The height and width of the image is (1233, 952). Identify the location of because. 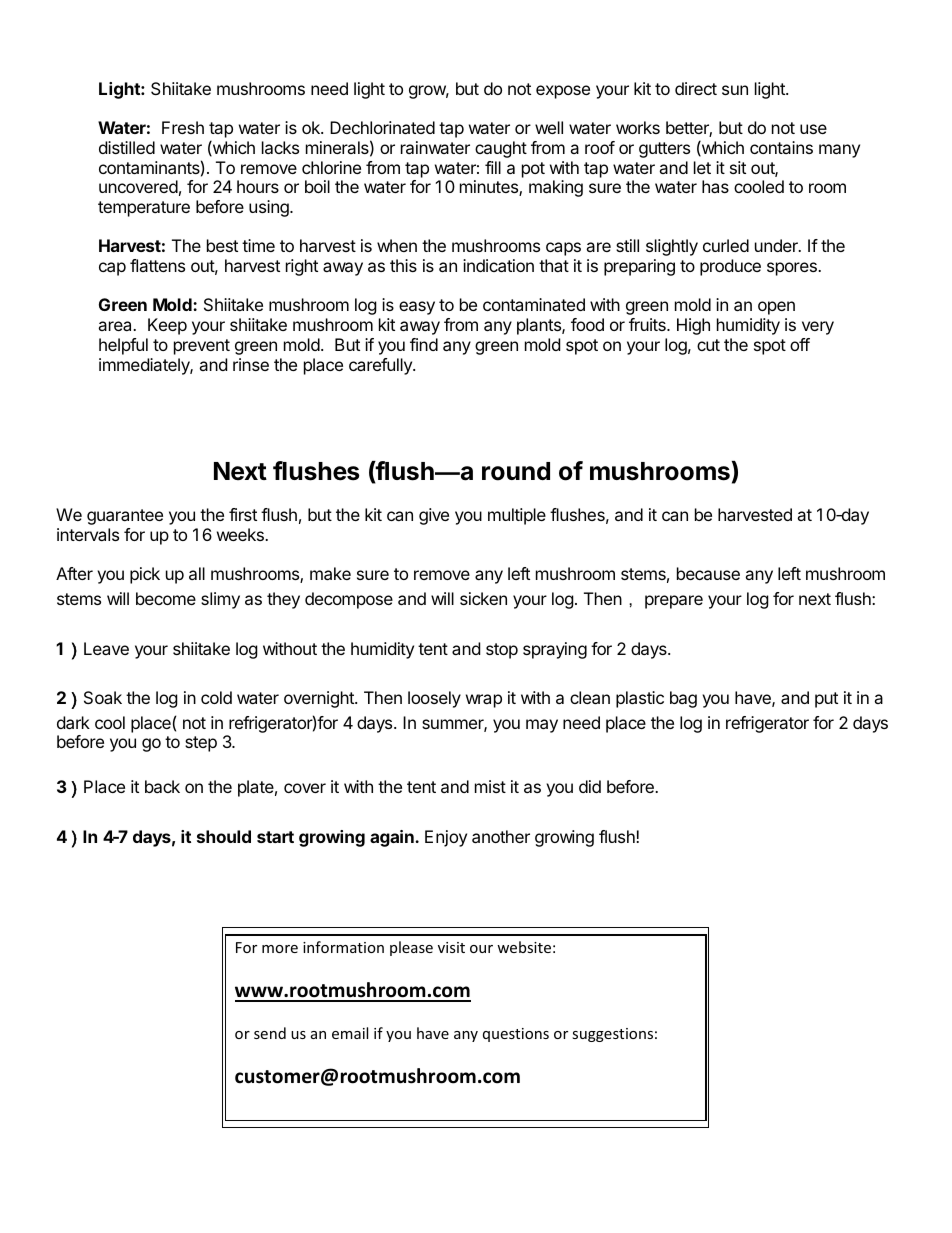
(708, 573).
